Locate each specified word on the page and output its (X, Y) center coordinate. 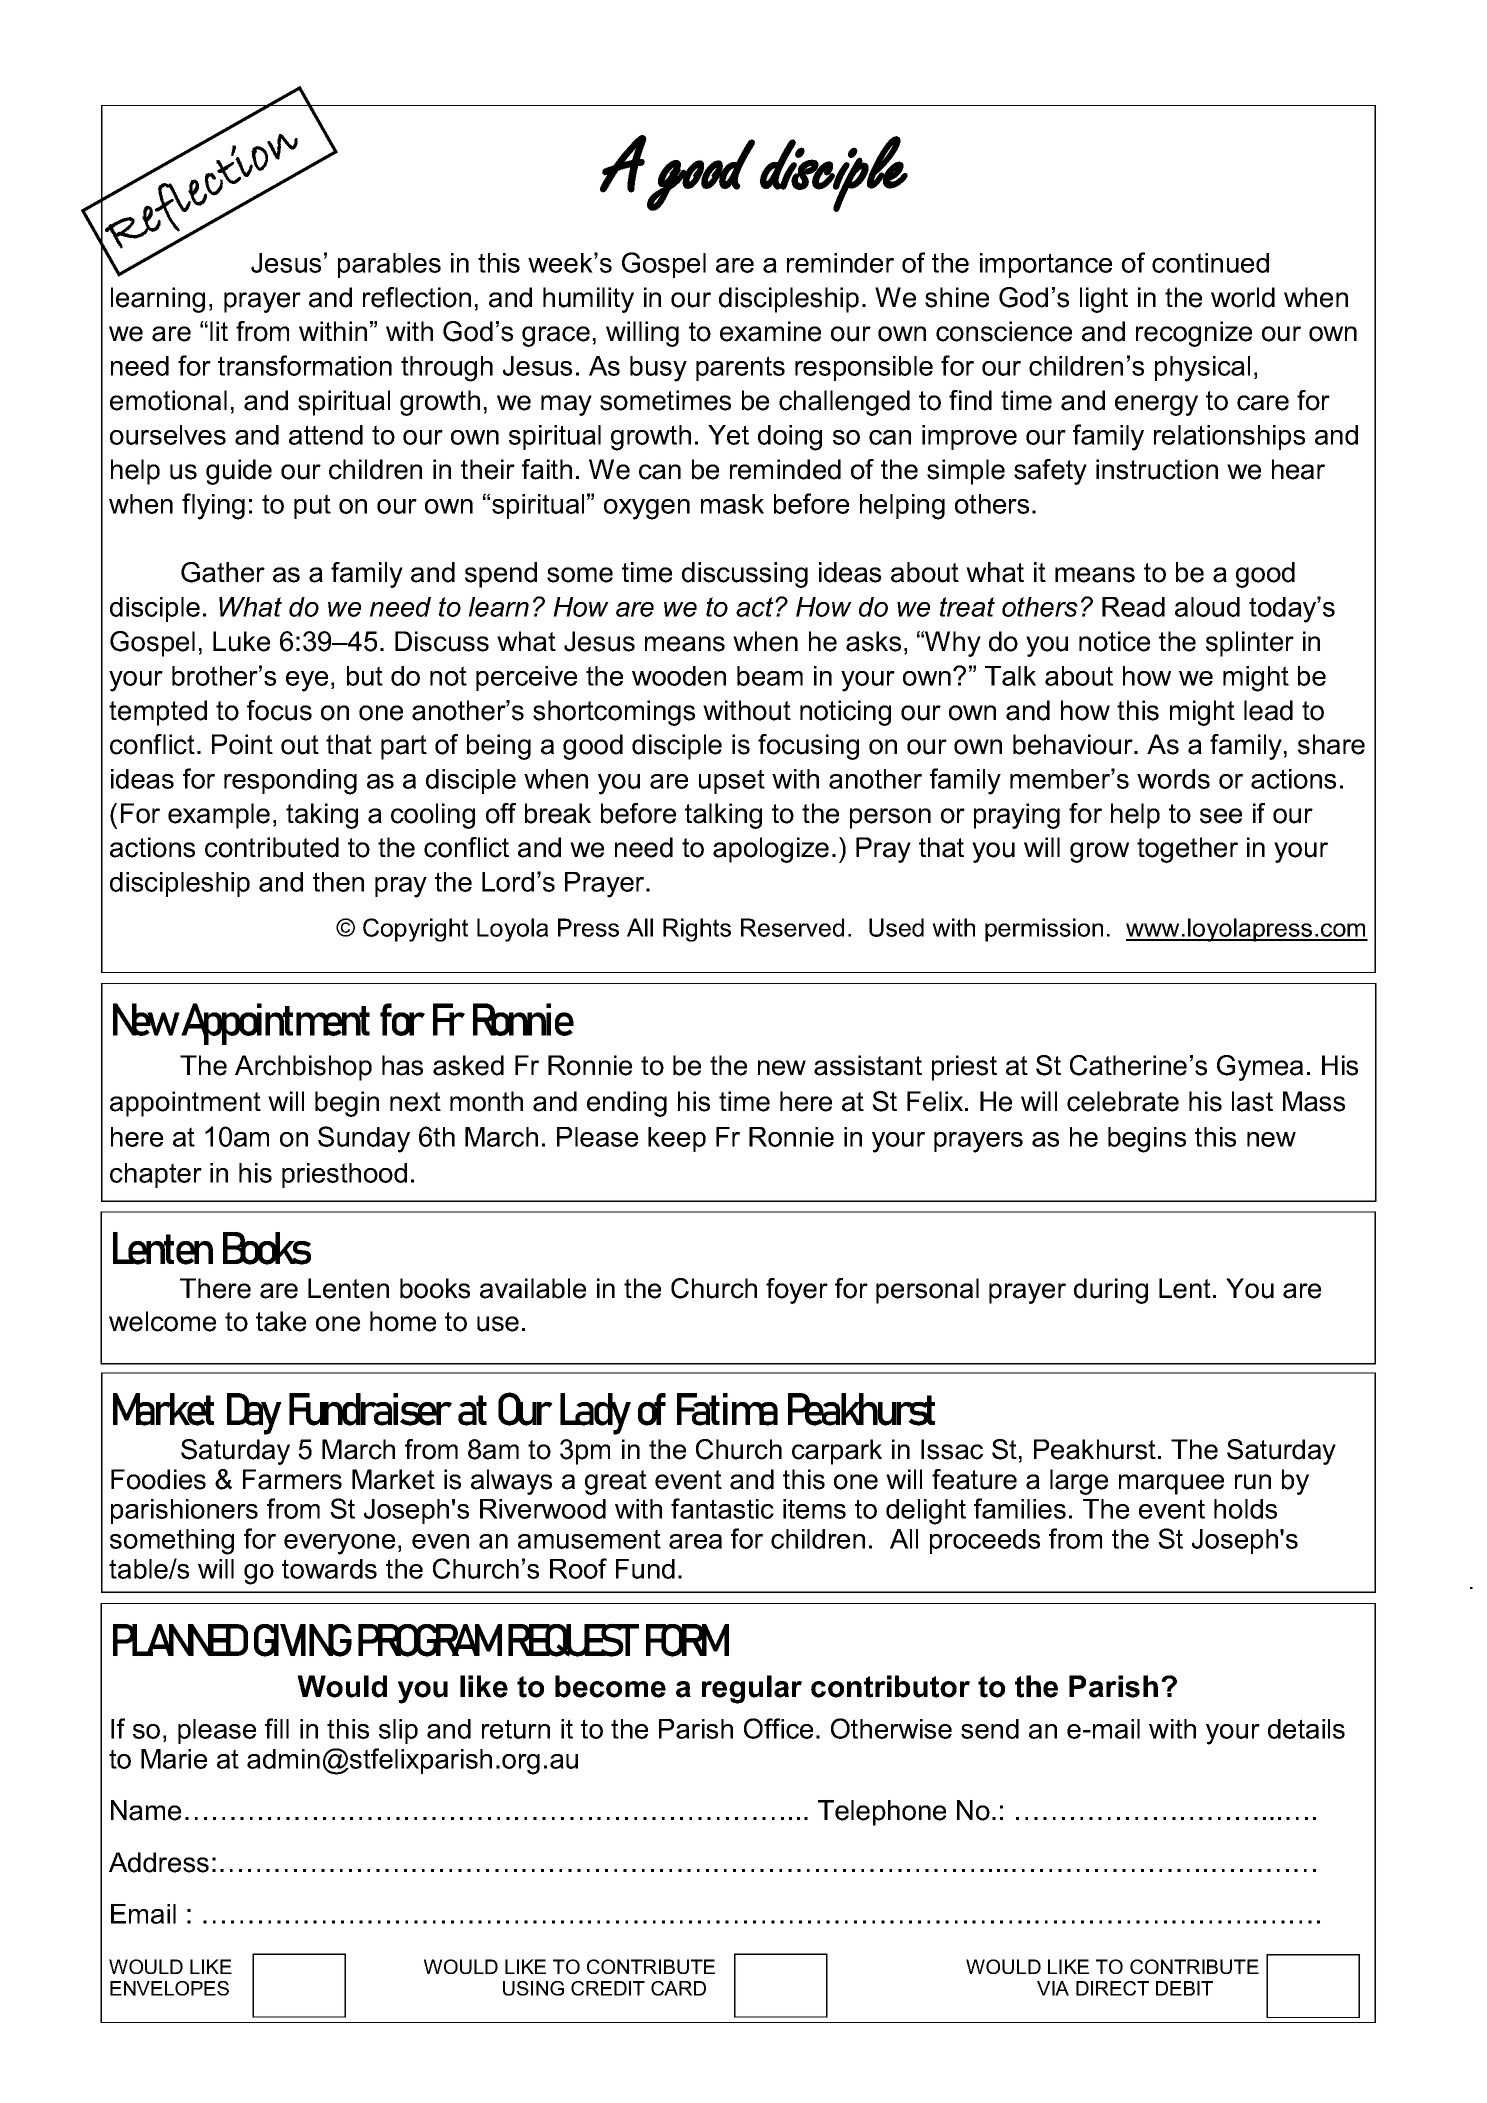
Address (159, 1862)
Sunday (364, 1139)
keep (677, 1139)
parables (389, 265)
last (1252, 1101)
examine (770, 331)
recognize (1194, 334)
